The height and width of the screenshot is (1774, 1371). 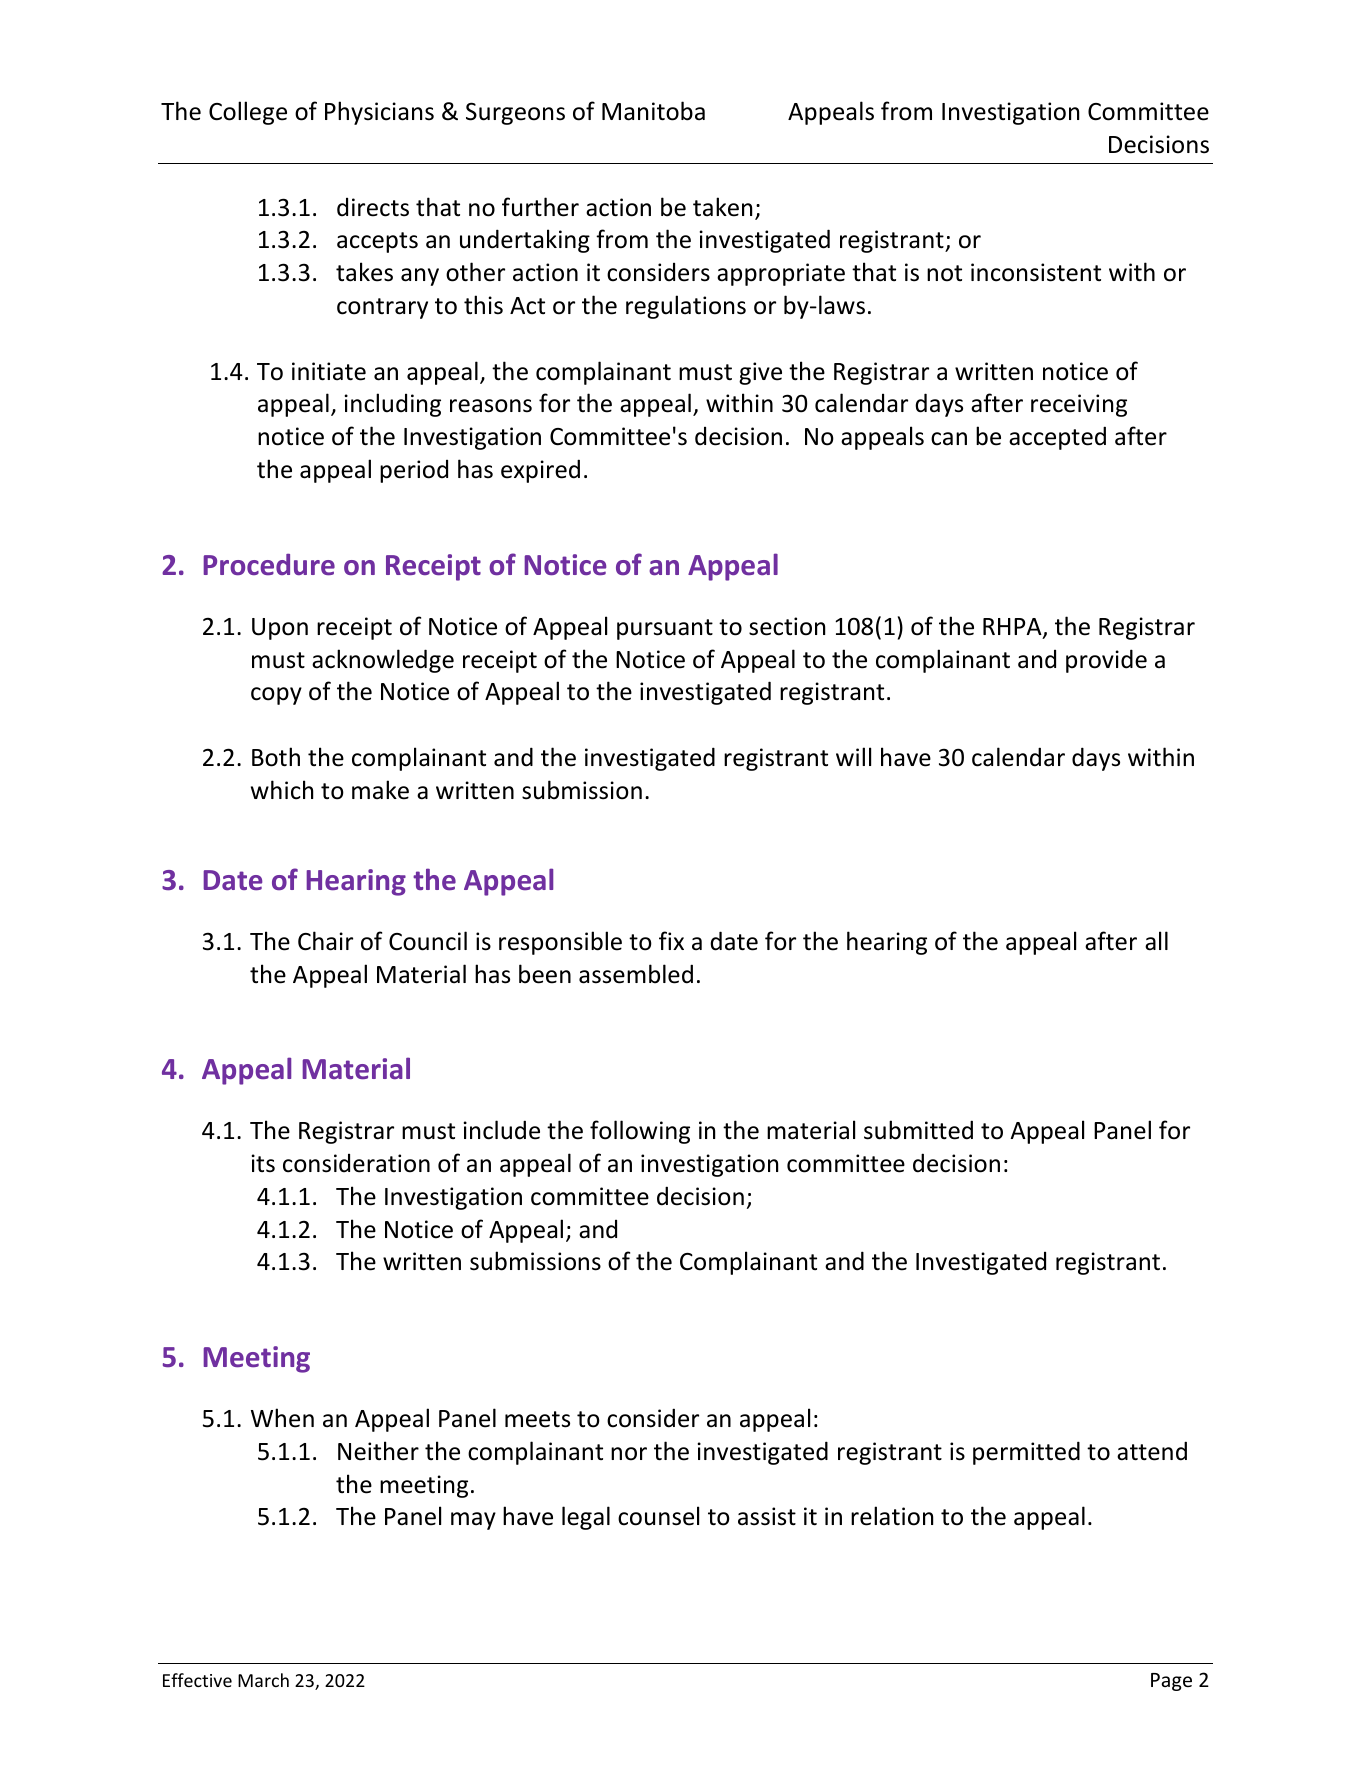 What do you see at coordinates (918, 1130) in the screenshot?
I see `submitted` at bounding box center [918, 1130].
